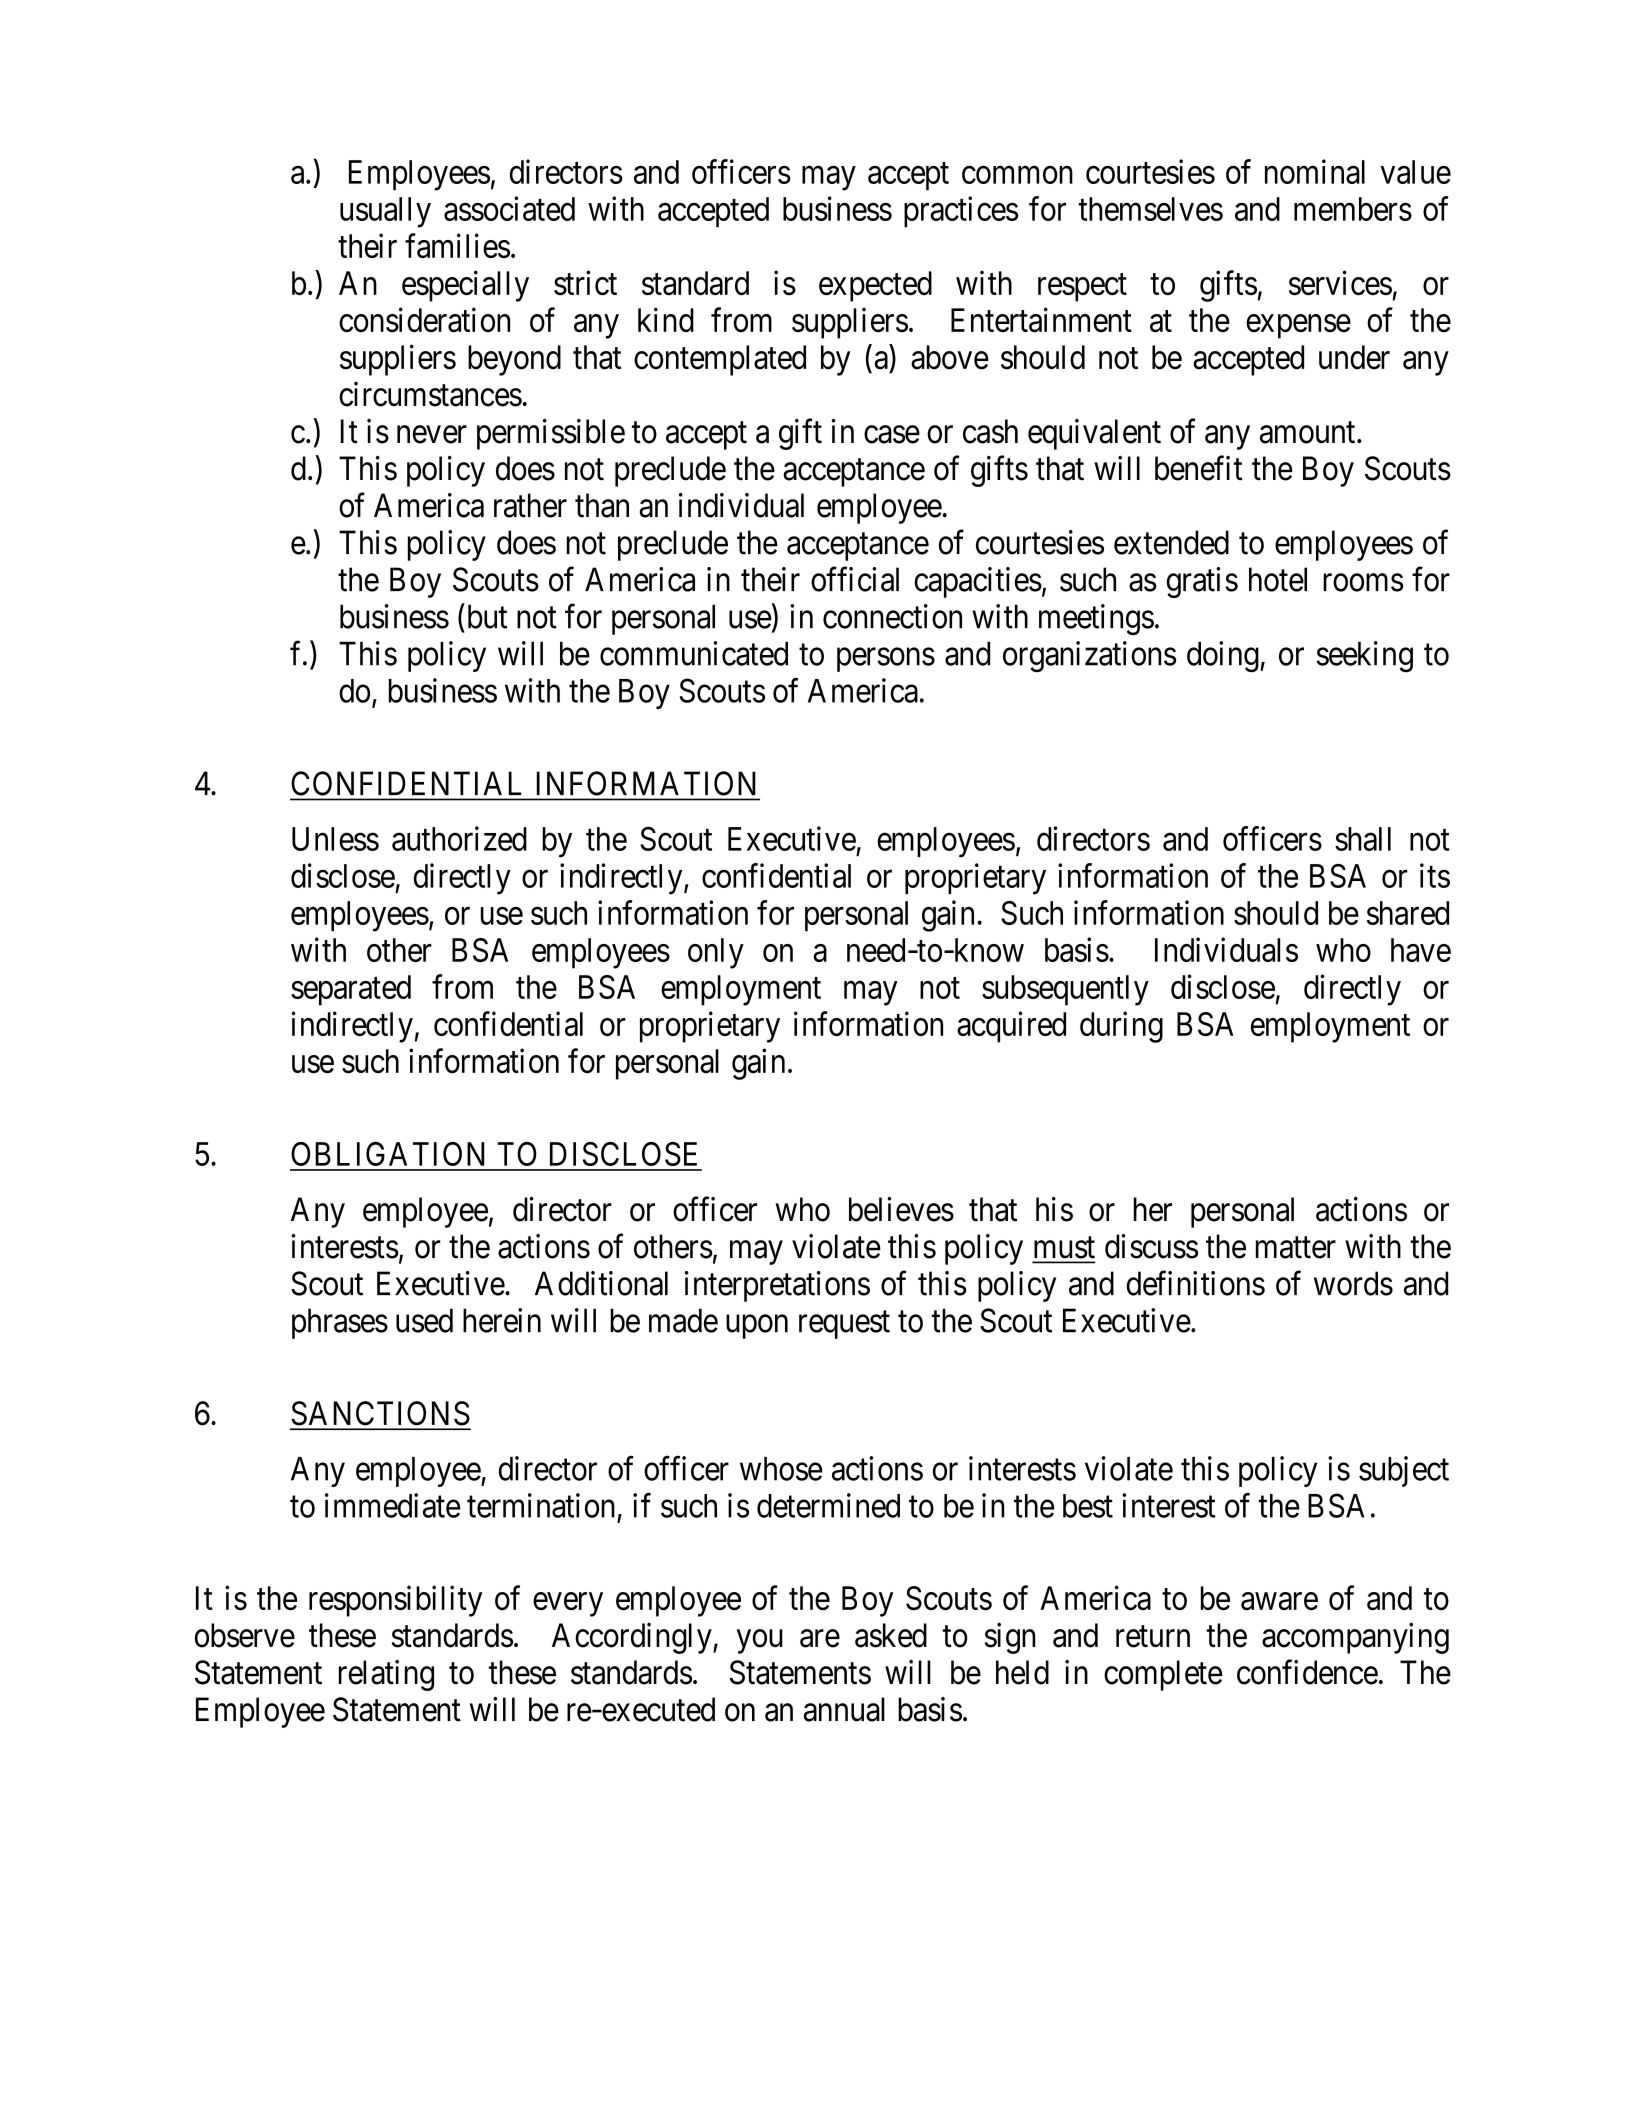  What do you see at coordinates (386, 1675) in the screenshot?
I see `relating` at bounding box center [386, 1675].
